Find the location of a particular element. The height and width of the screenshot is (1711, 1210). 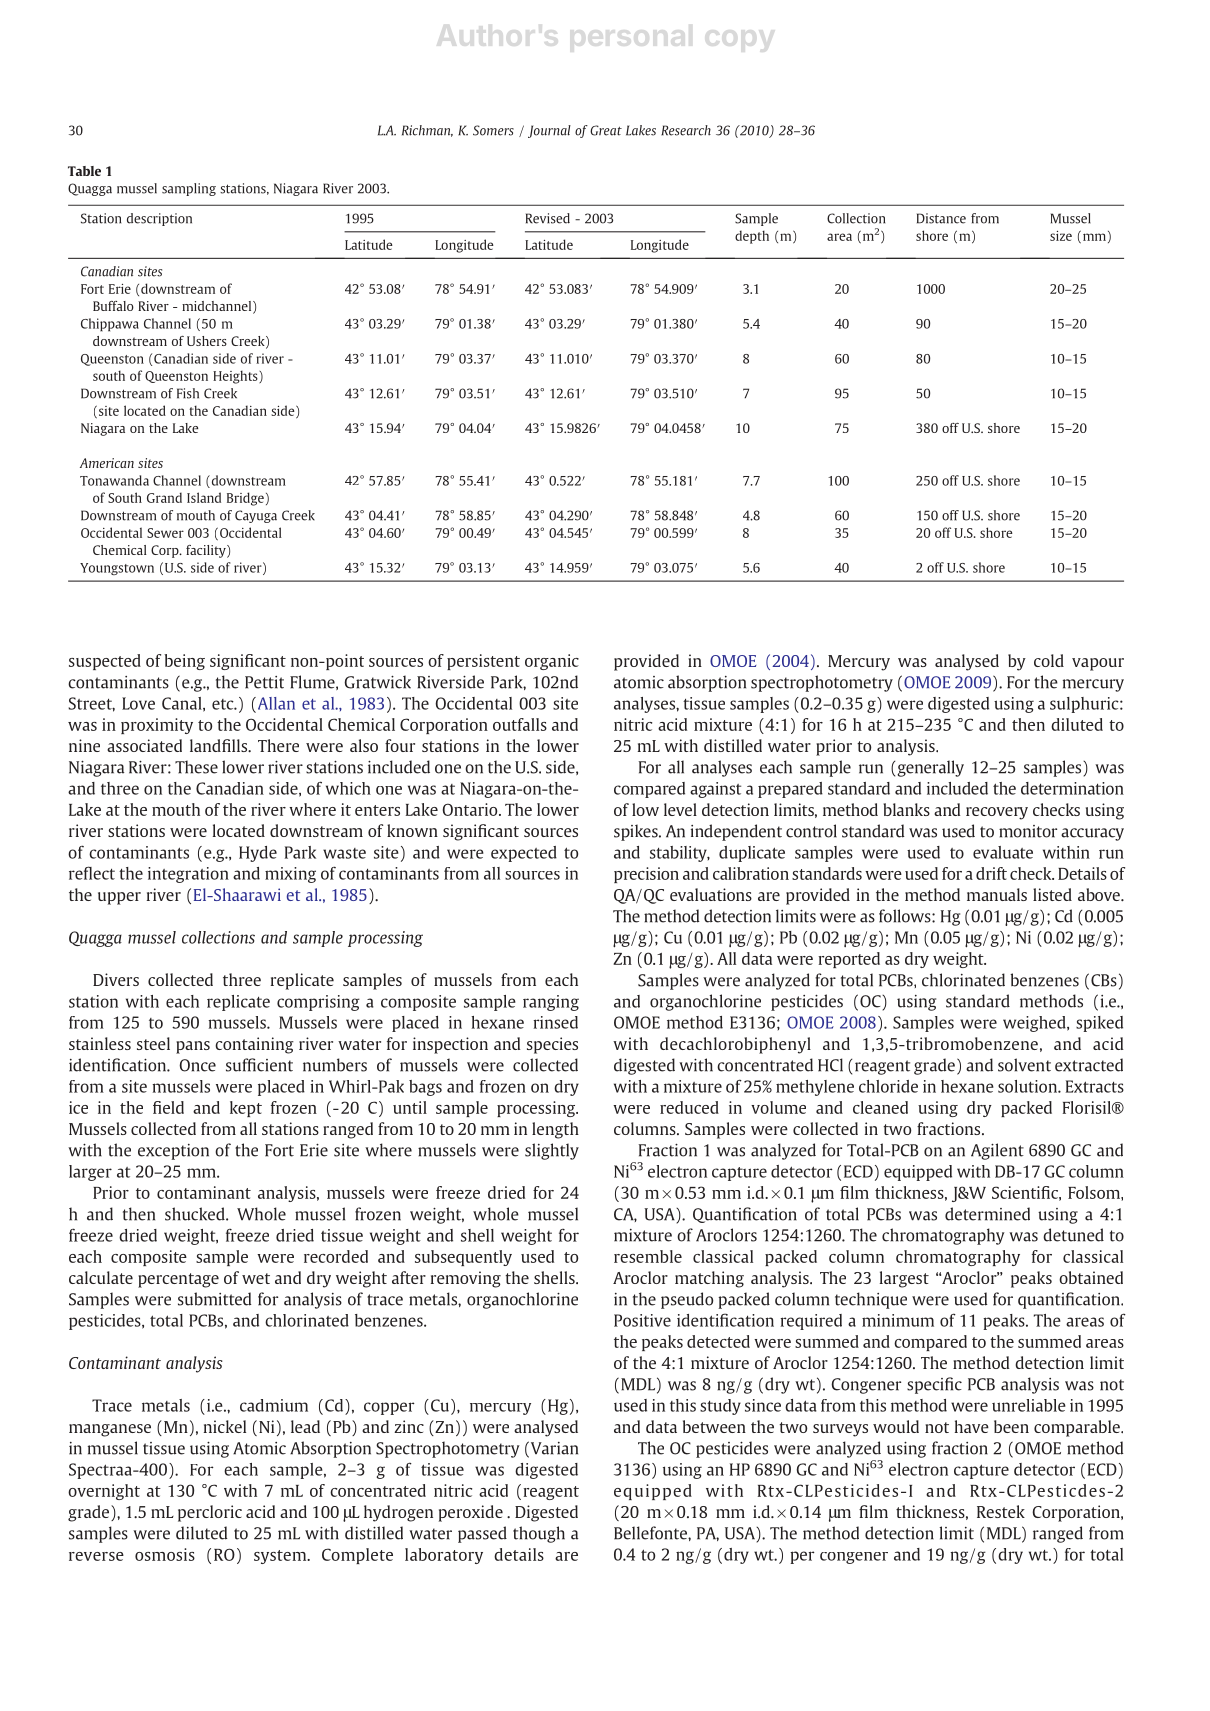

have is located at coordinates (972, 1426).
